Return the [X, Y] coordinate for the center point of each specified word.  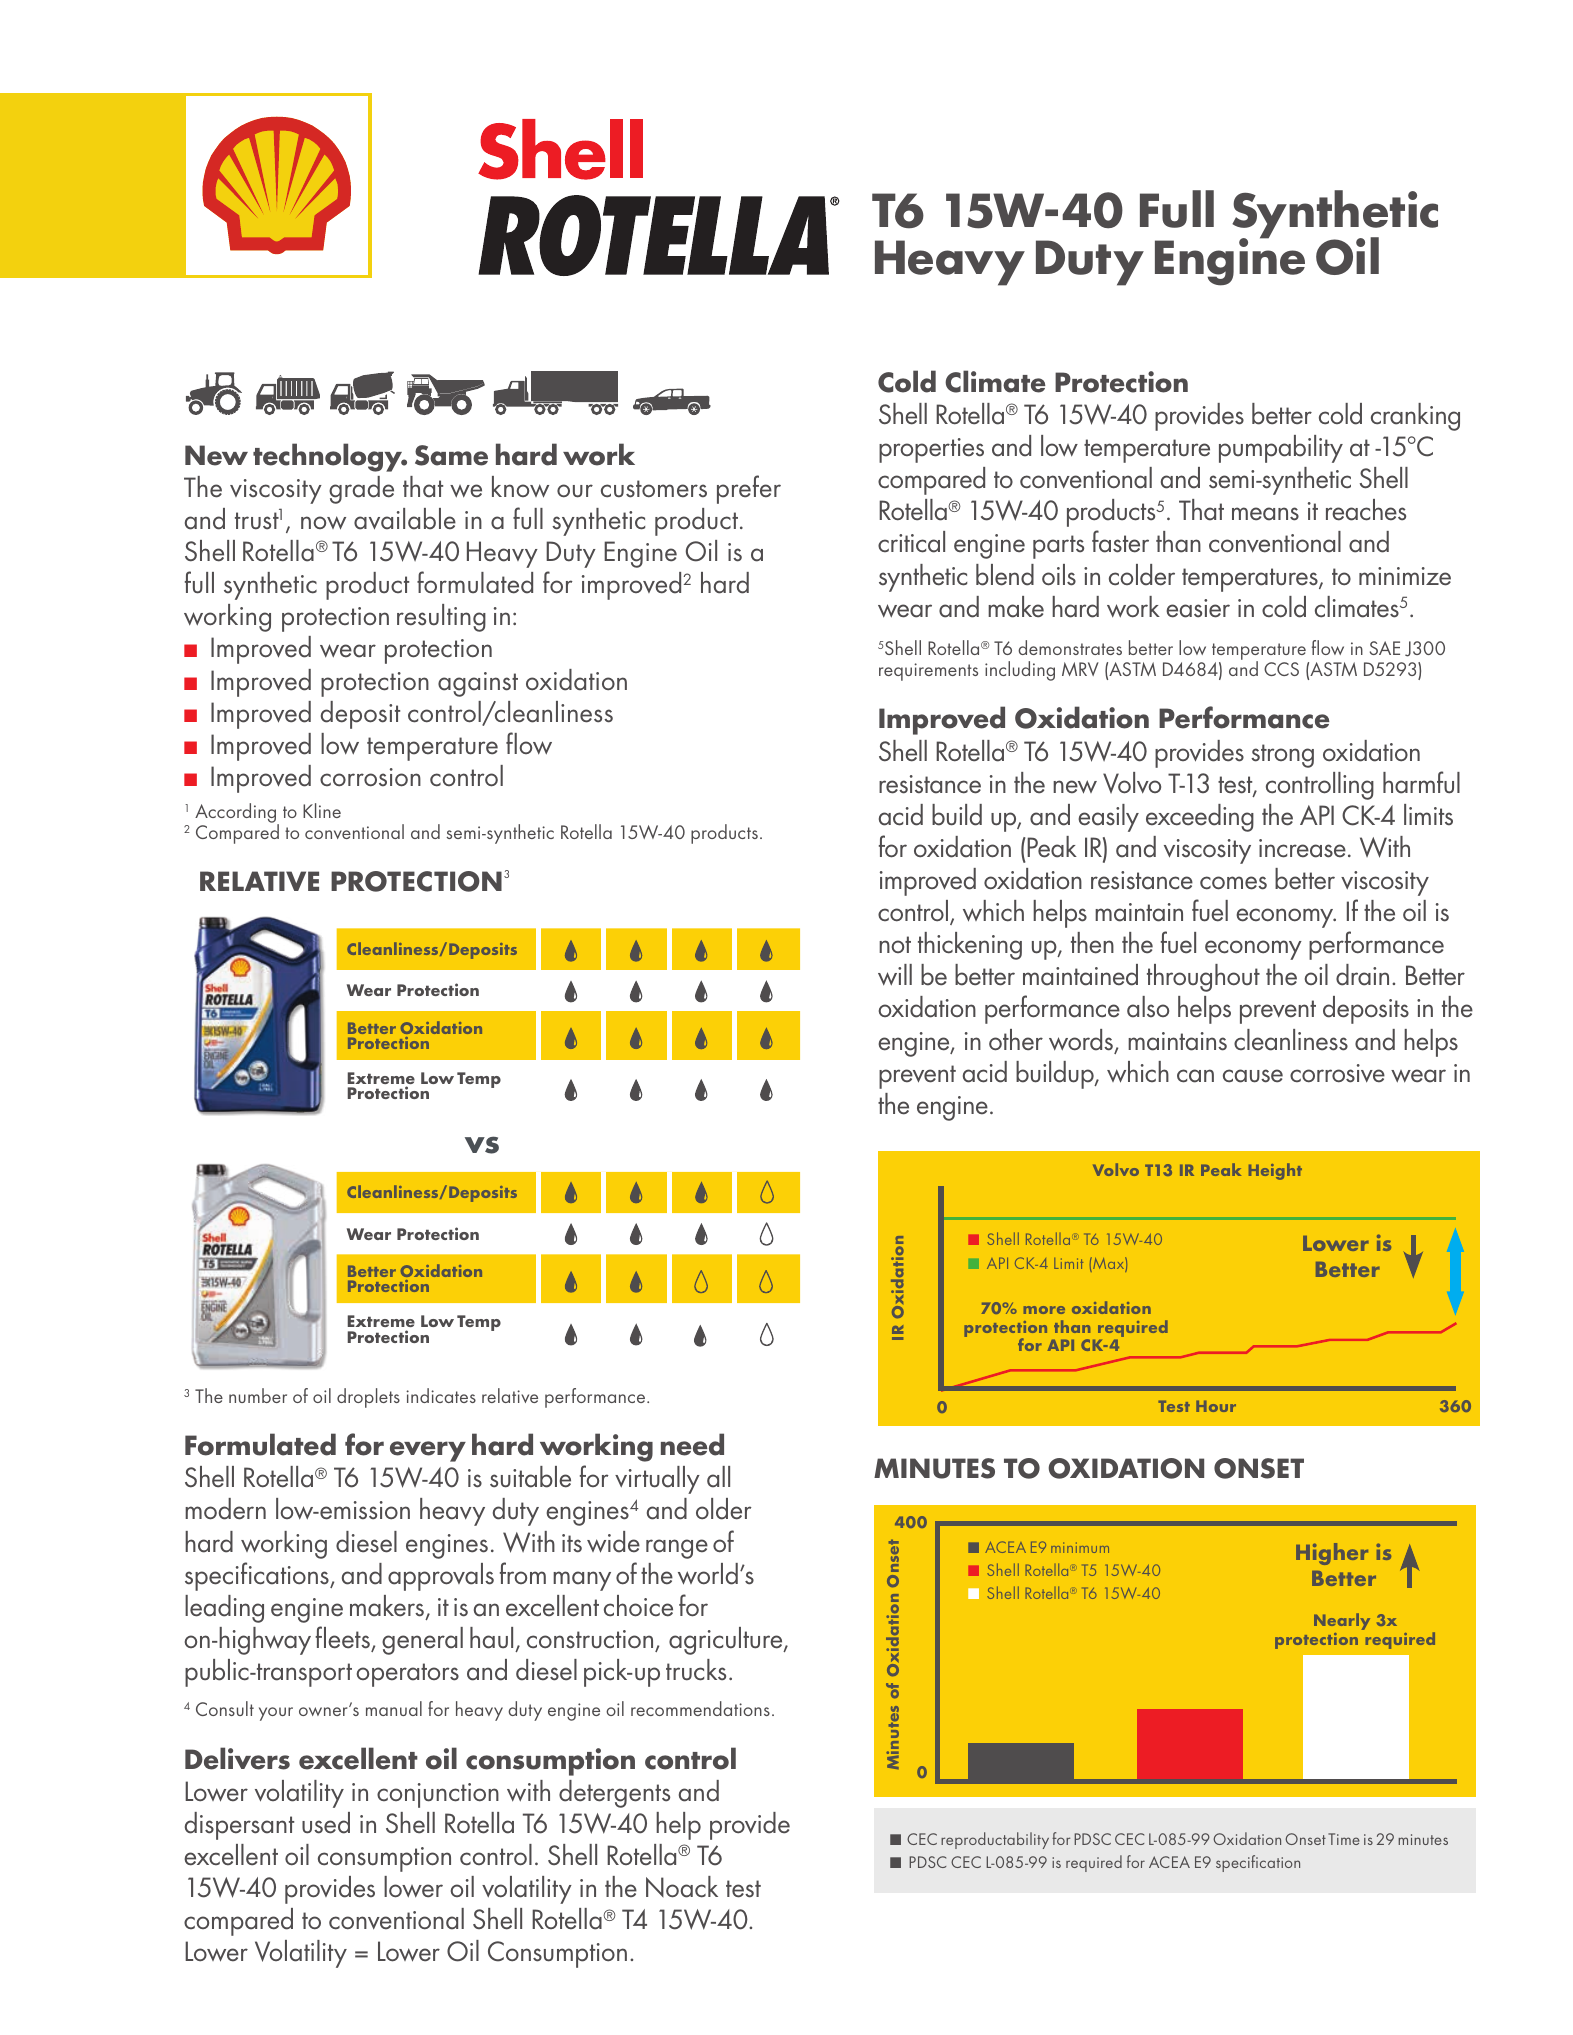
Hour [1216, 1406]
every [428, 1451]
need [692, 1444]
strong [1282, 756]
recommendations [700, 1708]
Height [1275, 1171]
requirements [928, 672]
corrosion [370, 777]
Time [1344, 1839]
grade [361, 490]
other [1016, 1040]
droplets [368, 1398]
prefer [749, 489]
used [326, 1823]
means [1265, 514]
